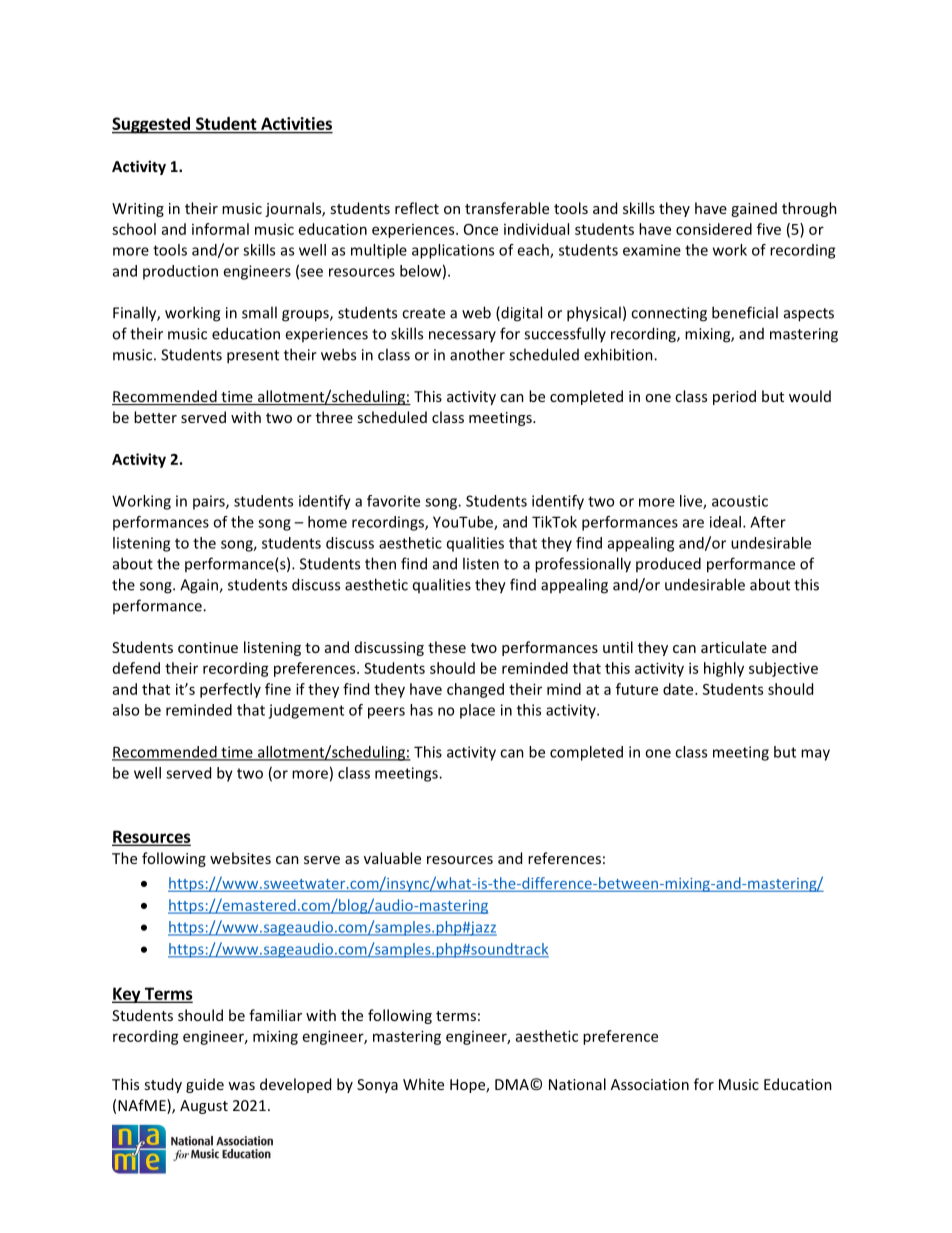 This image has height=1233, width=952. Describe the element at coordinates (423, 1084) in the image. I see `White` at that location.
